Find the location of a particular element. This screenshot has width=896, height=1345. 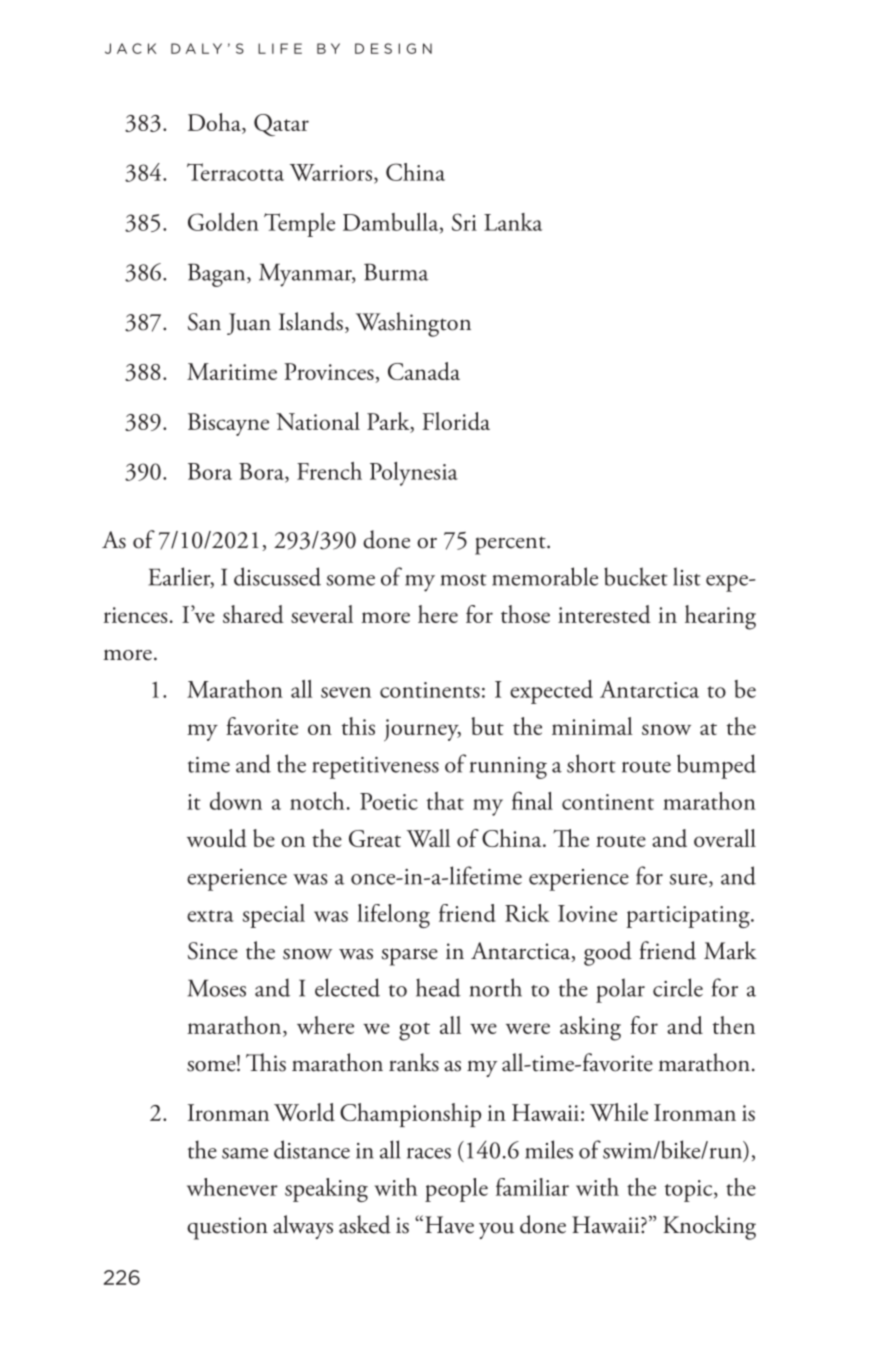

but is located at coordinates (487, 726).
